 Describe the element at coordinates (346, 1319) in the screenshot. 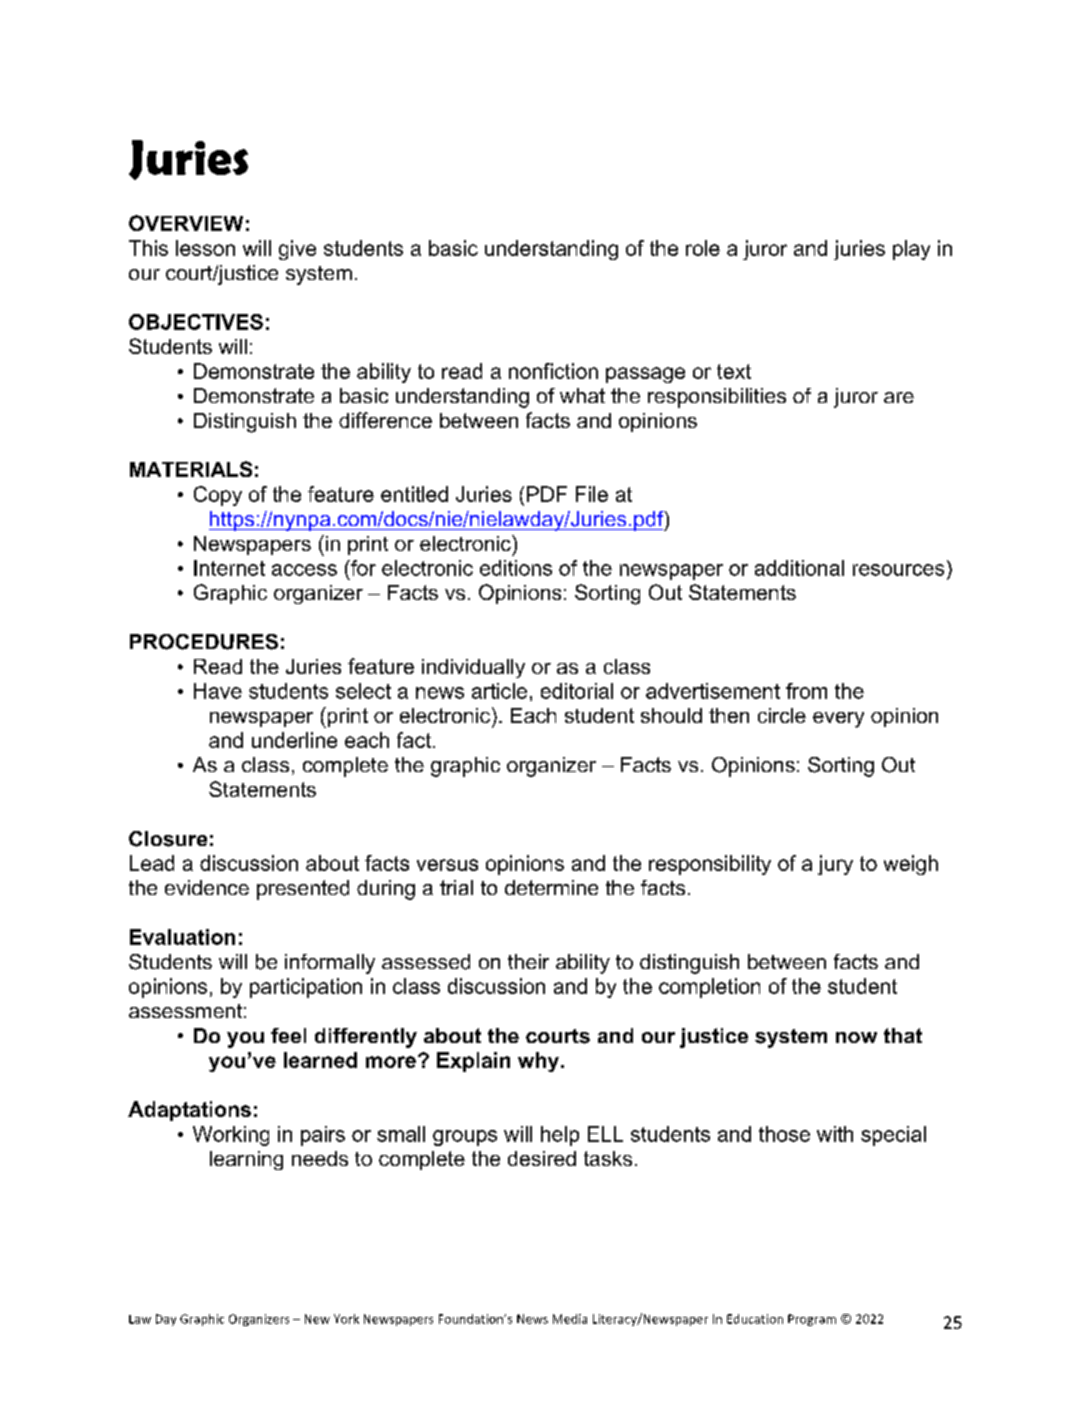

I see `York` at that location.
